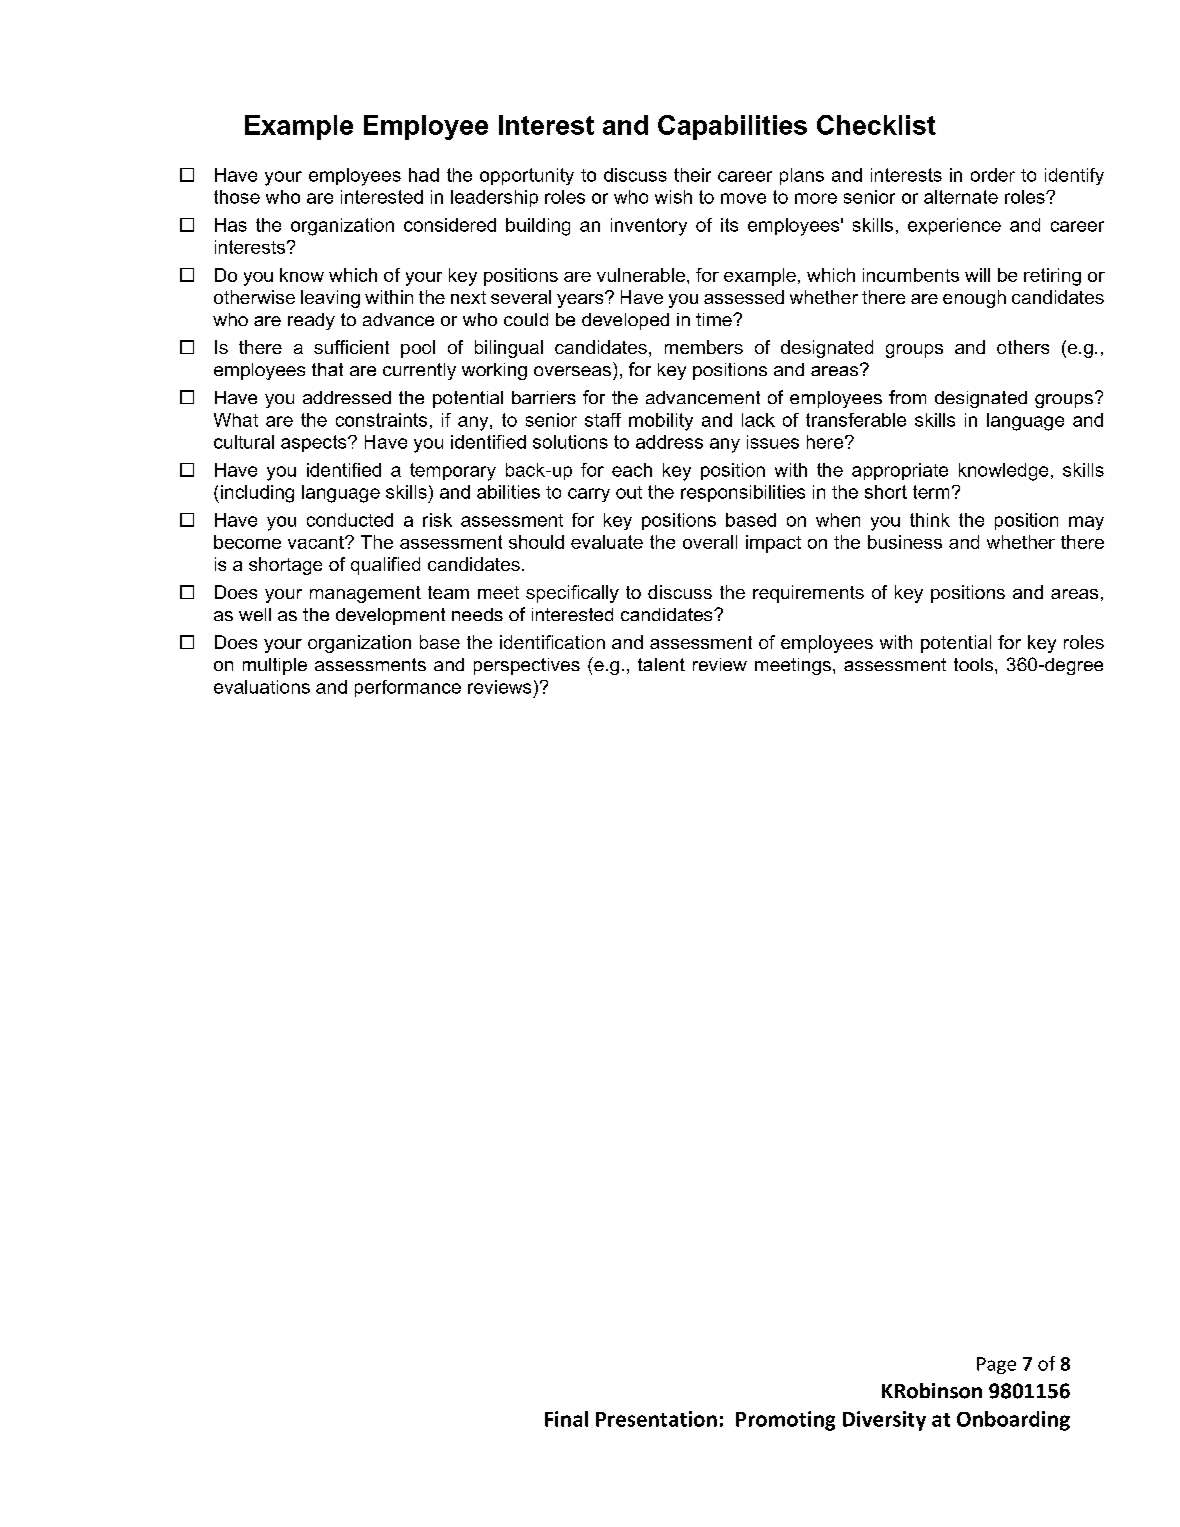 The width and height of the screenshot is (1180, 1527). Describe the element at coordinates (566, 1419) in the screenshot. I see `Final` at that location.
